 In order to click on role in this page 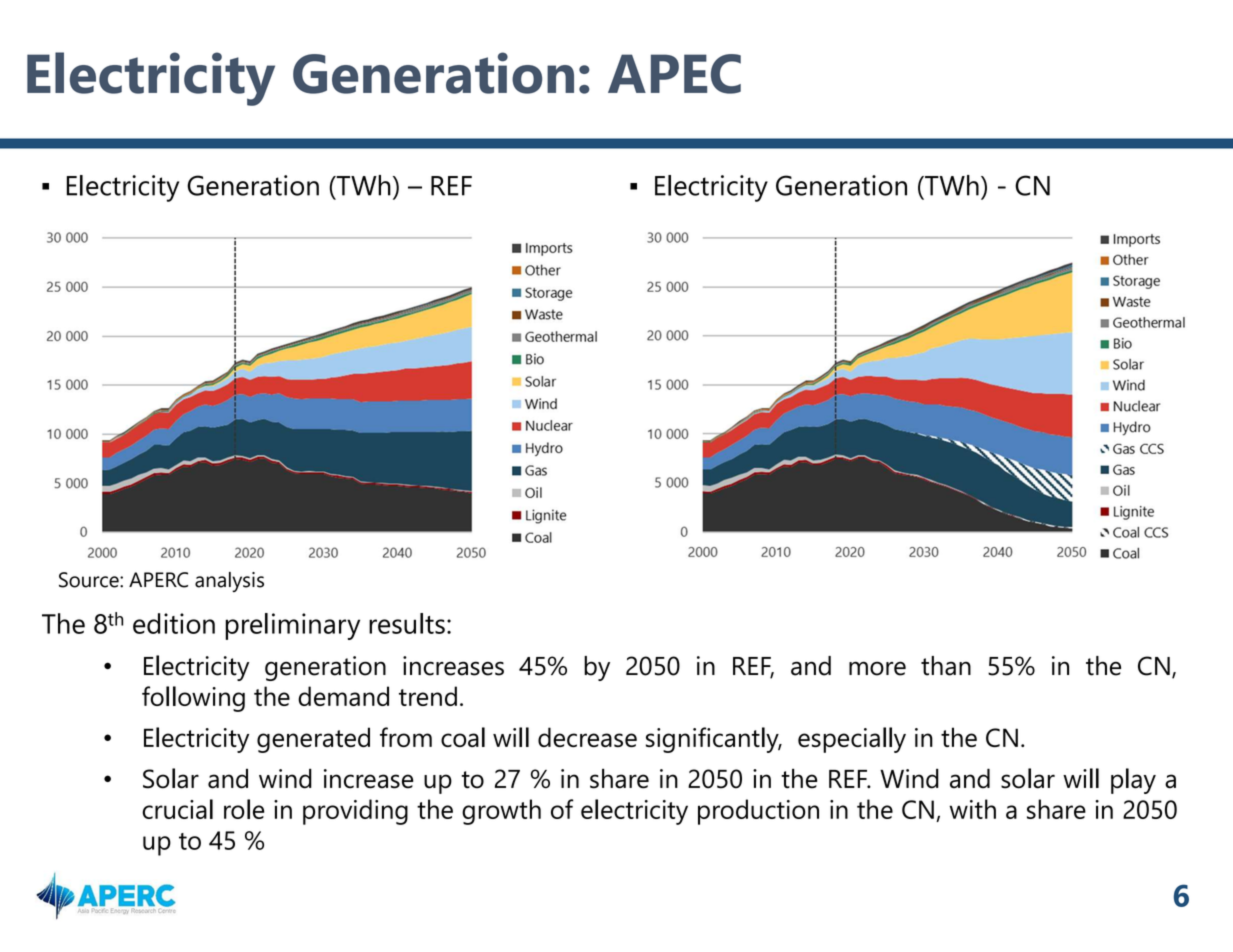, I will do `click(244, 809)`.
